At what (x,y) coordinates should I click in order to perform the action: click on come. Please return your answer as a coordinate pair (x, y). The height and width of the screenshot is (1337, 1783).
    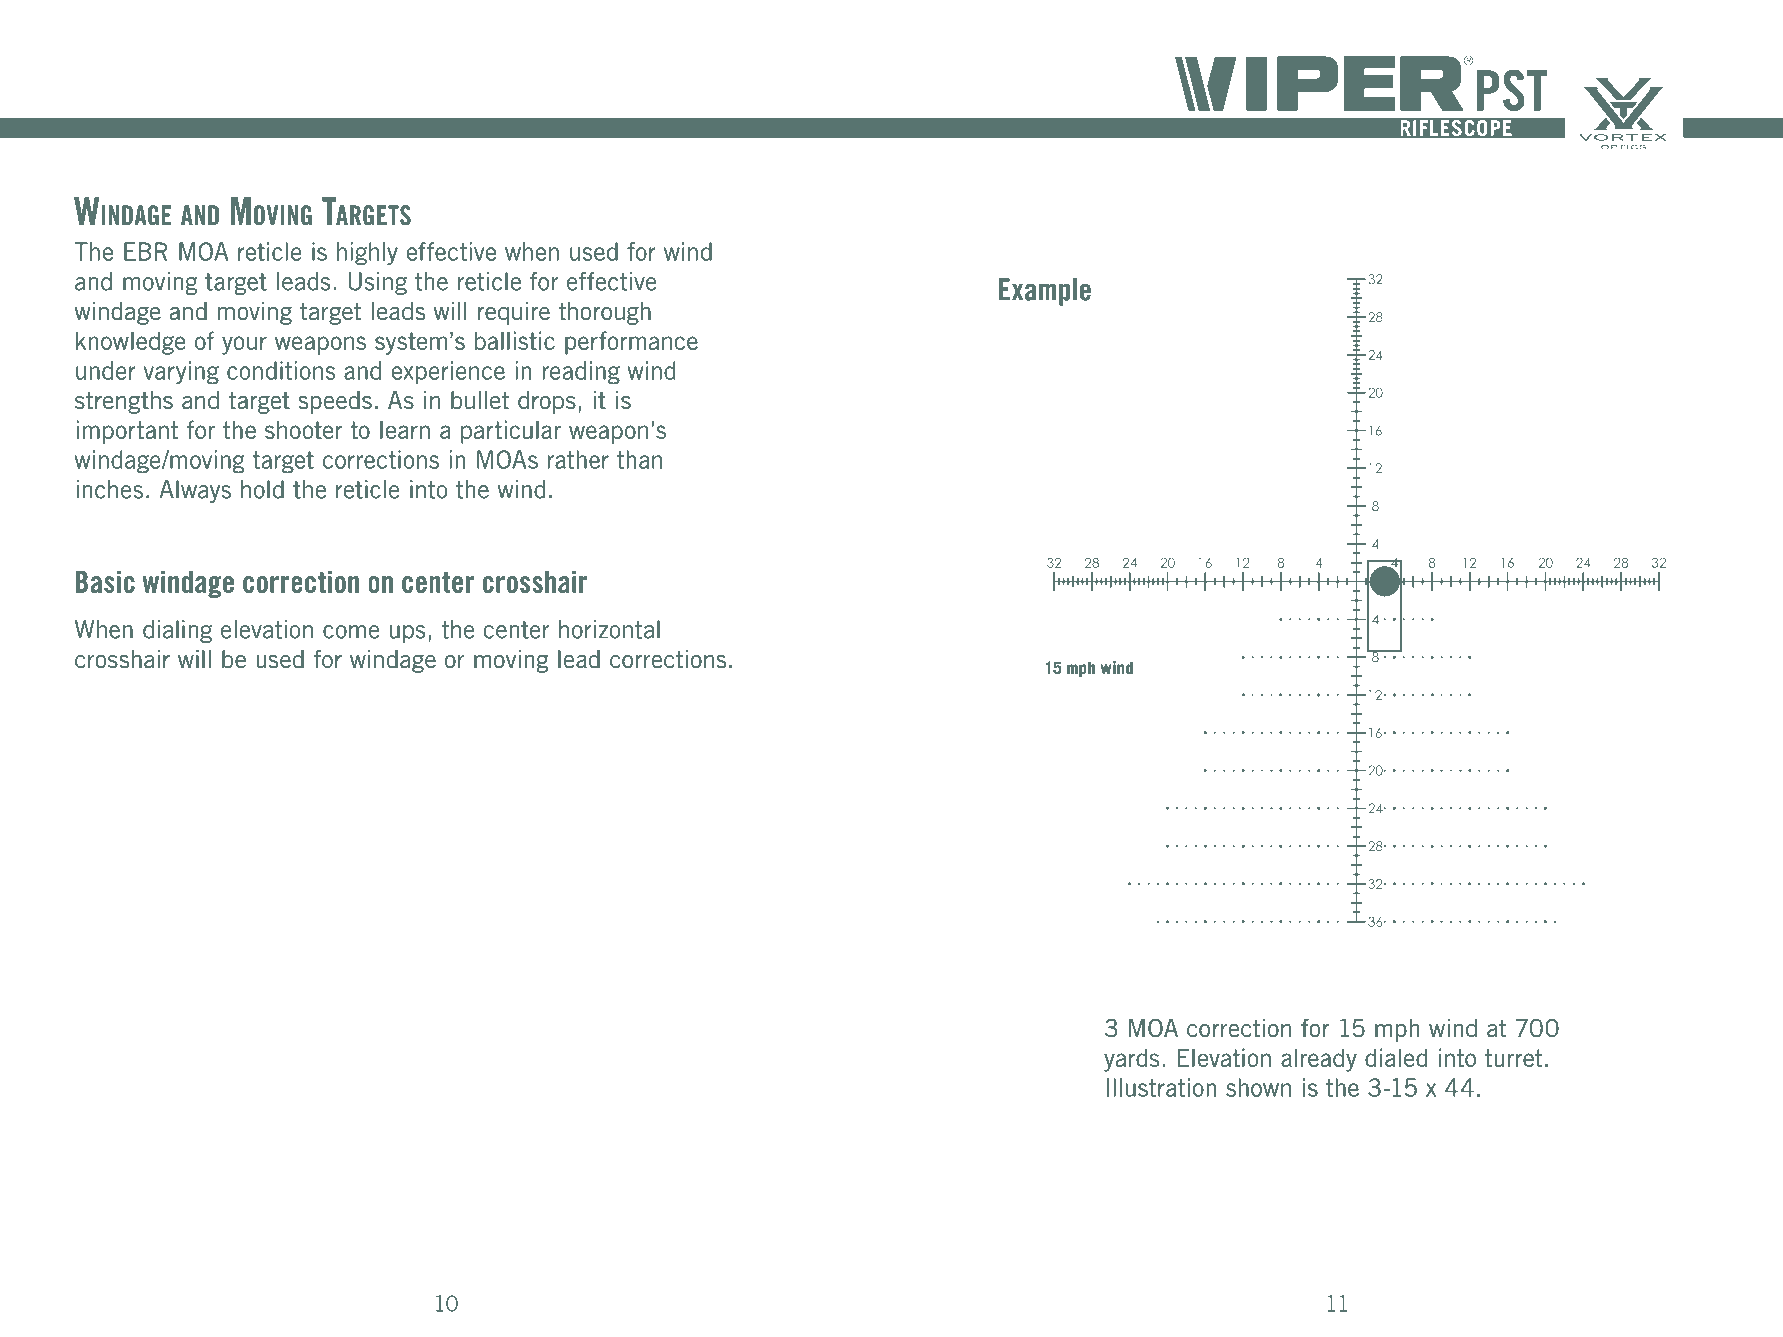
    Looking at the image, I should click on (351, 632).
